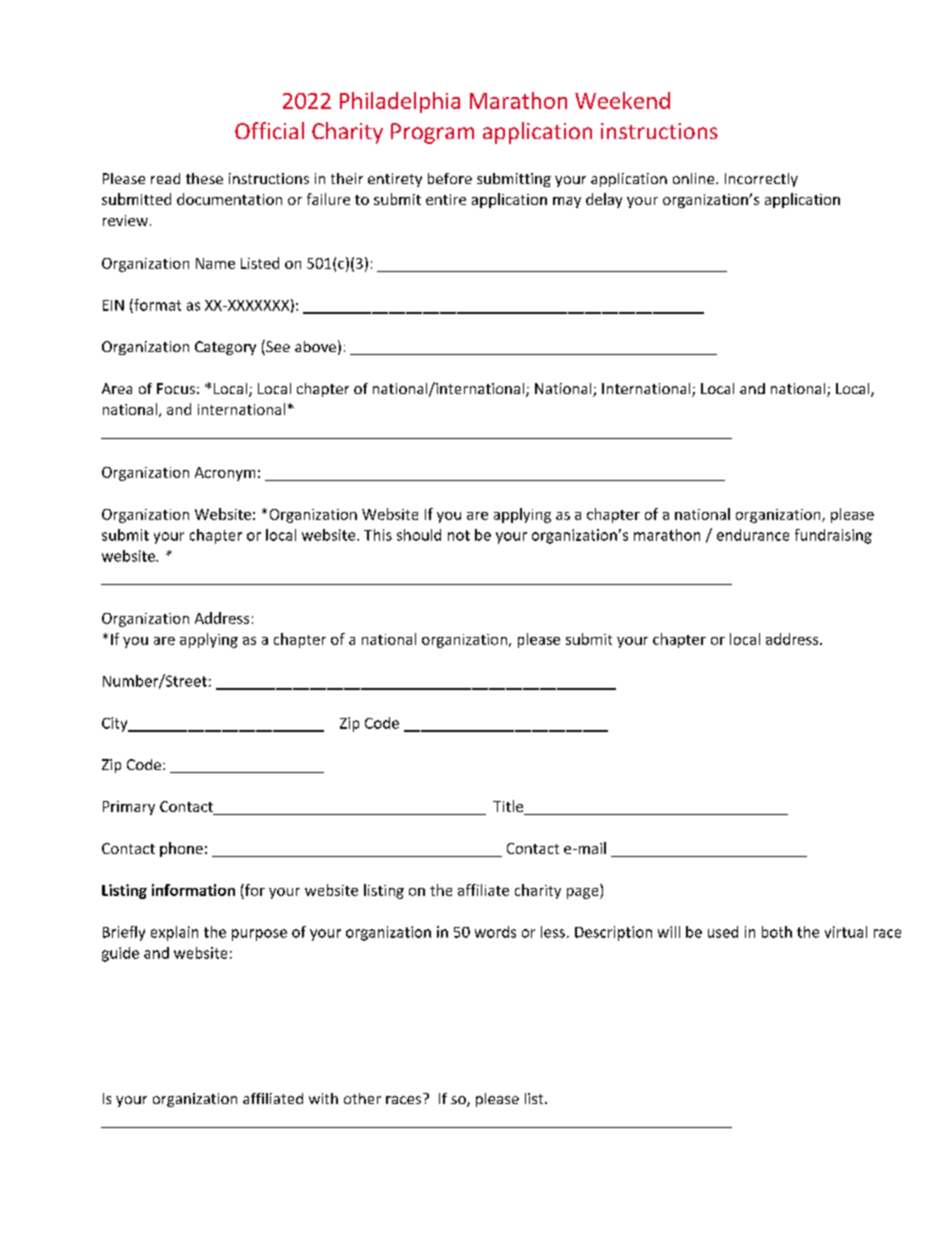 The height and width of the screenshot is (1233, 952). Describe the element at coordinates (695, 178) in the screenshot. I see `online` at that location.
